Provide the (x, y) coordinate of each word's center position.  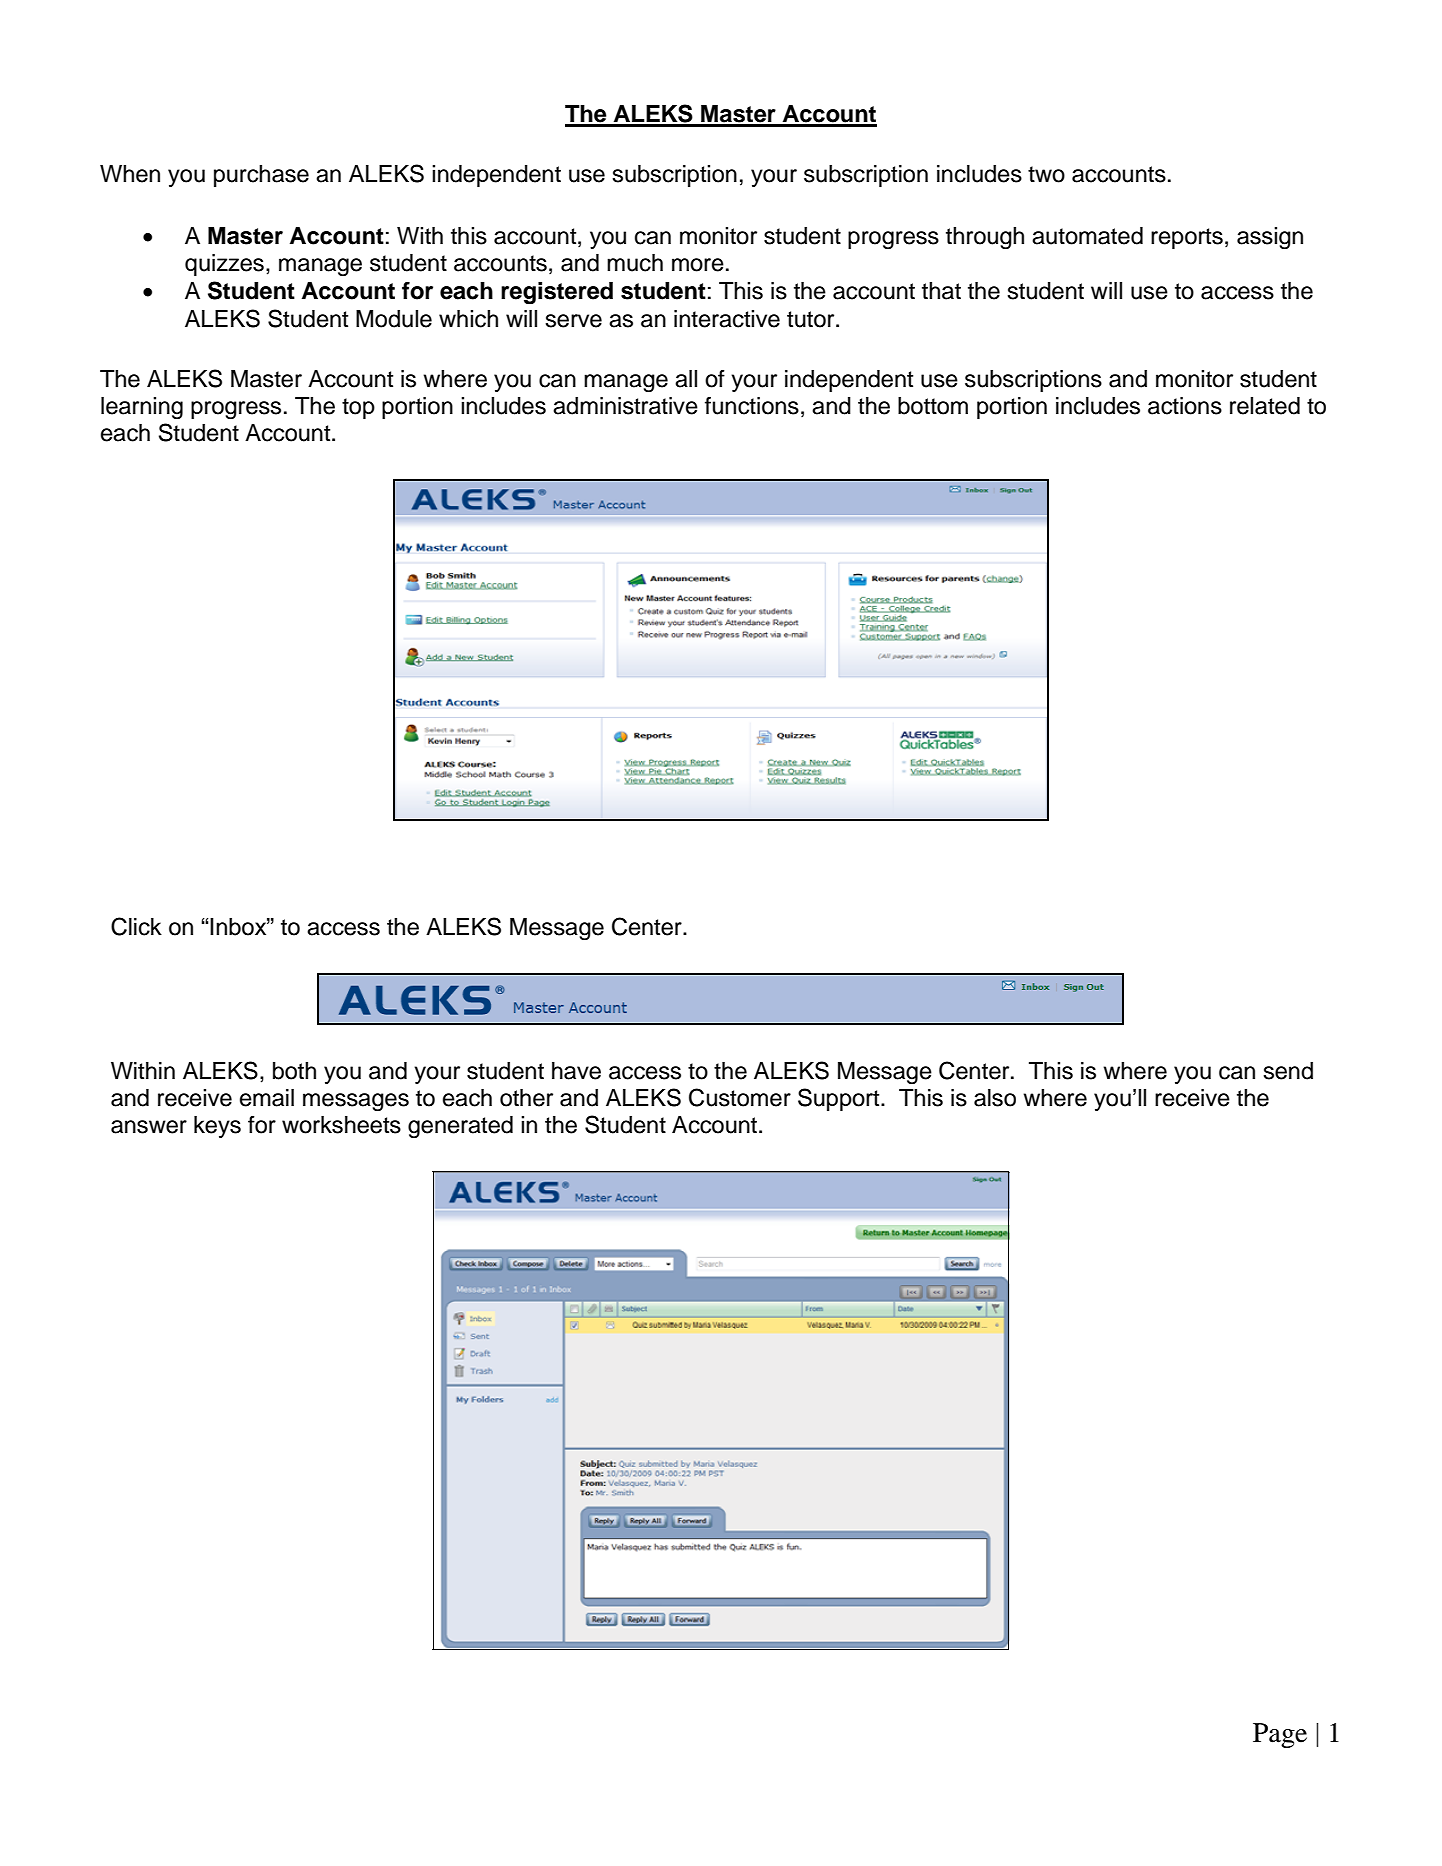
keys (217, 1127)
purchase (261, 176)
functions (752, 406)
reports (1187, 238)
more (698, 265)
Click (136, 926)
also (995, 1098)
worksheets (341, 1125)
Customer (740, 1097)
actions (1185, 406)
